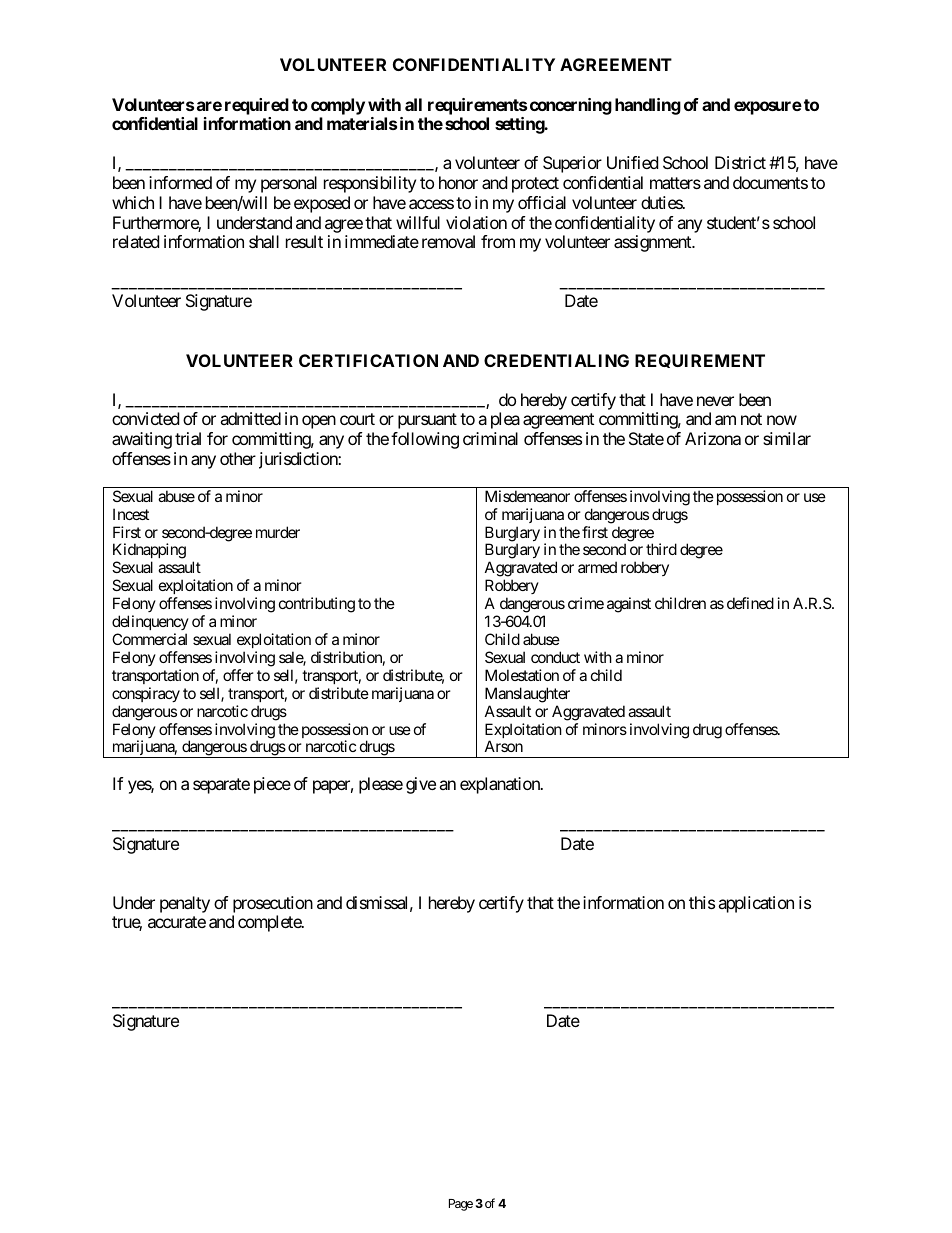  I want to click on complete, so click(270, 923).
